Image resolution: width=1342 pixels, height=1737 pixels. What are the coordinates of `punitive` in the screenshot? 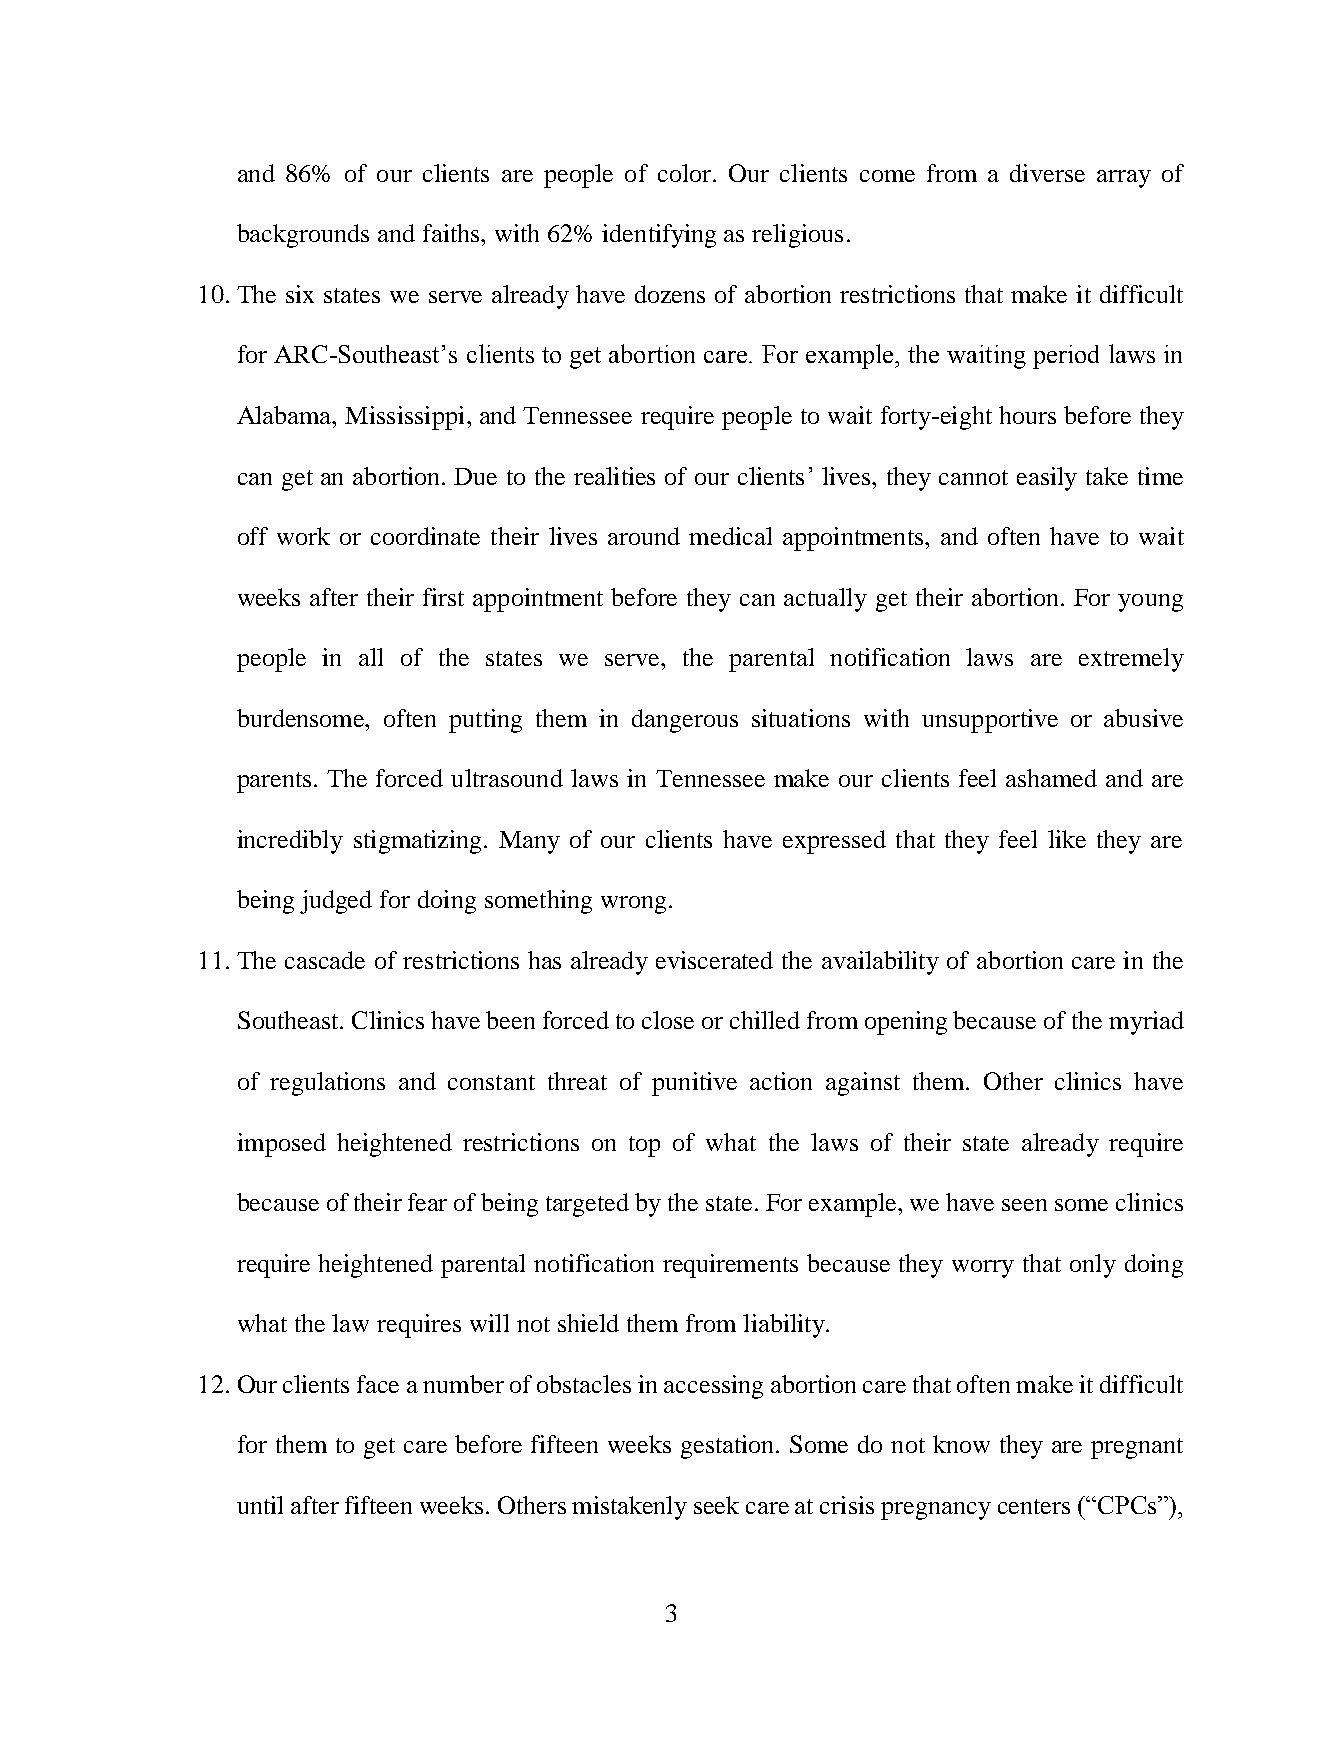 It's located at (694, 1084).
